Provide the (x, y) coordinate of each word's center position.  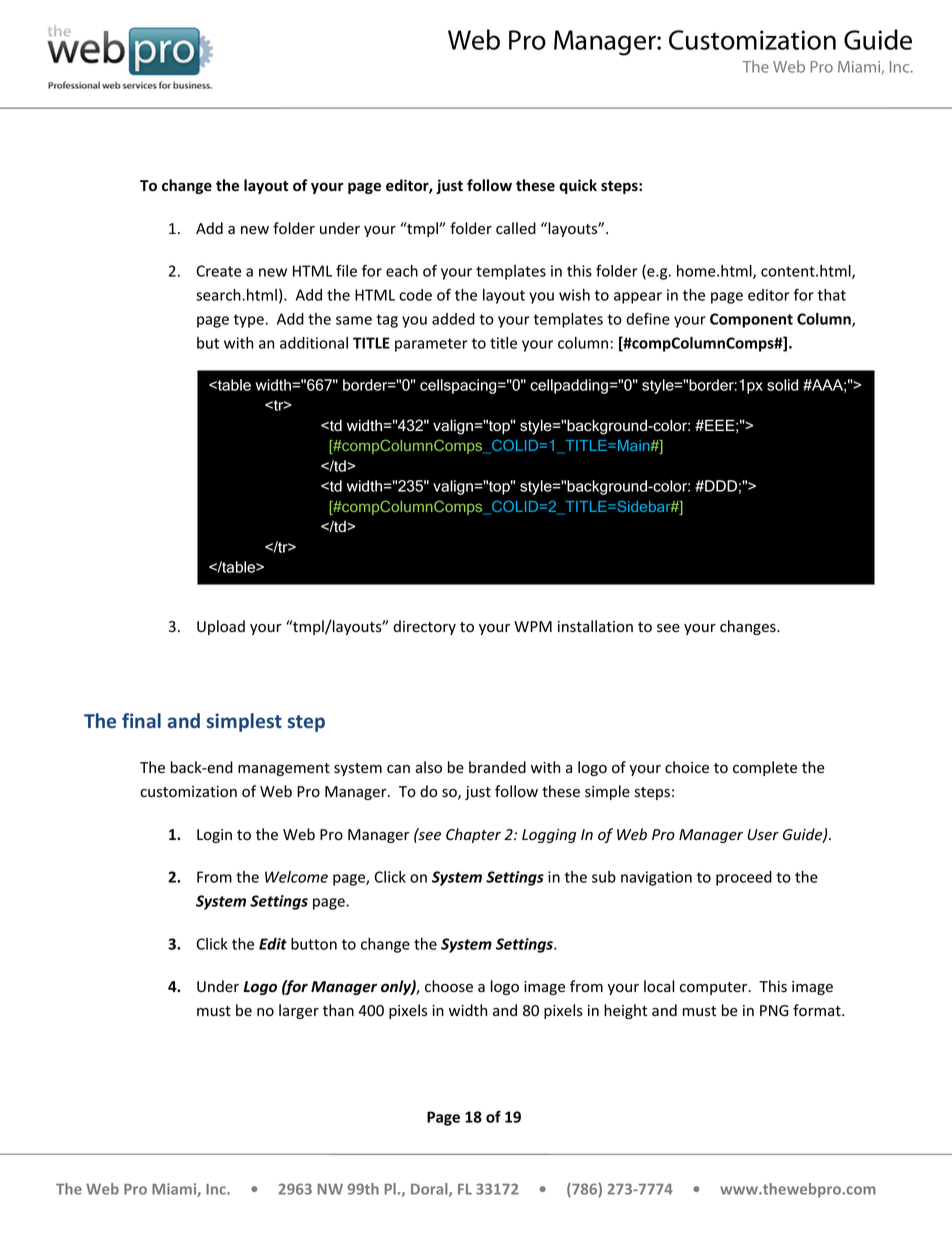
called (516, 228)
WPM (533, 626)
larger (299, 1011)
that (832, 295)
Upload (221, 627)
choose (449, 986)
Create (219, 271)
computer (715, 988)
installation (595, 626)
